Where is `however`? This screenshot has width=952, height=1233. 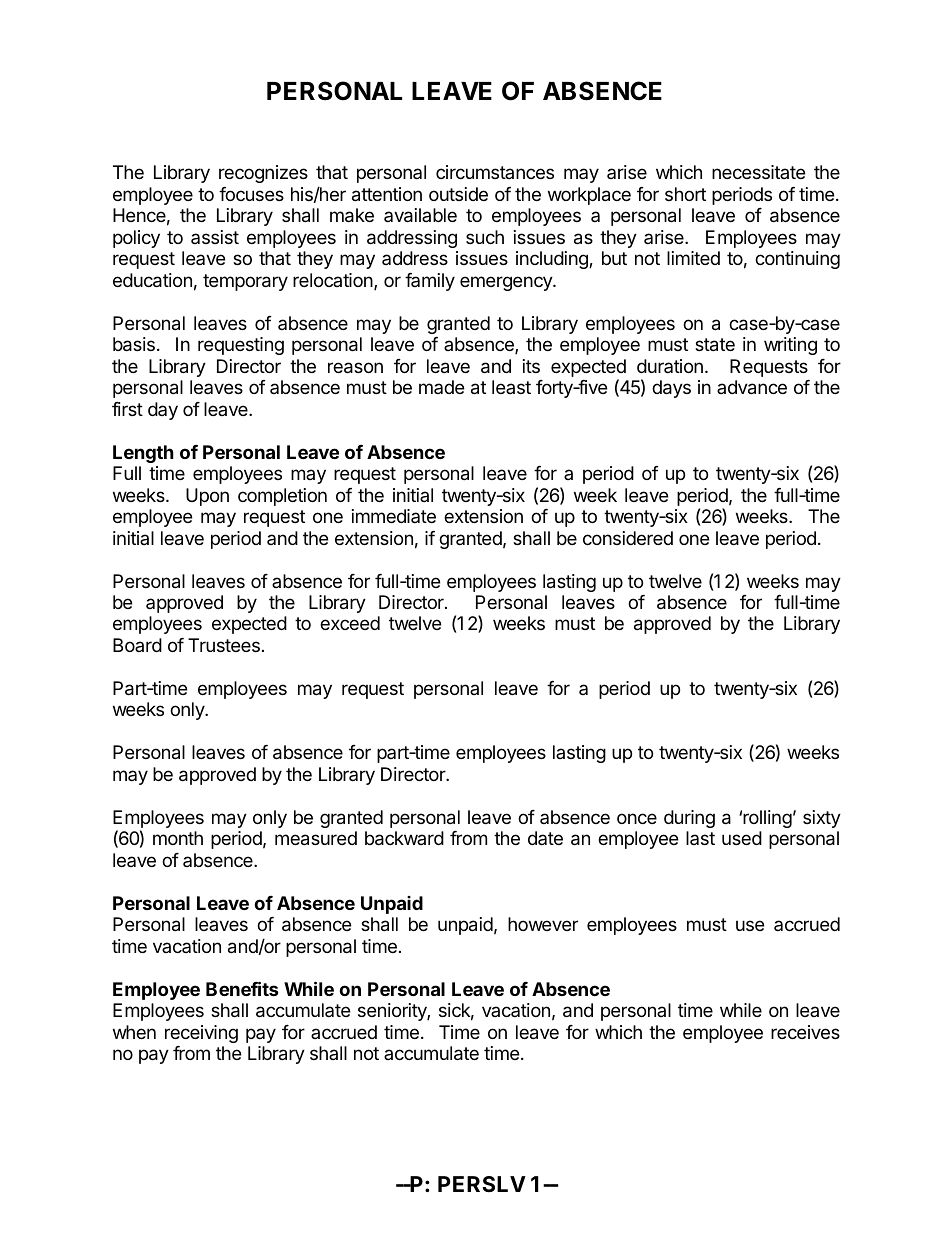 however is located at coordinates (543, 924).
